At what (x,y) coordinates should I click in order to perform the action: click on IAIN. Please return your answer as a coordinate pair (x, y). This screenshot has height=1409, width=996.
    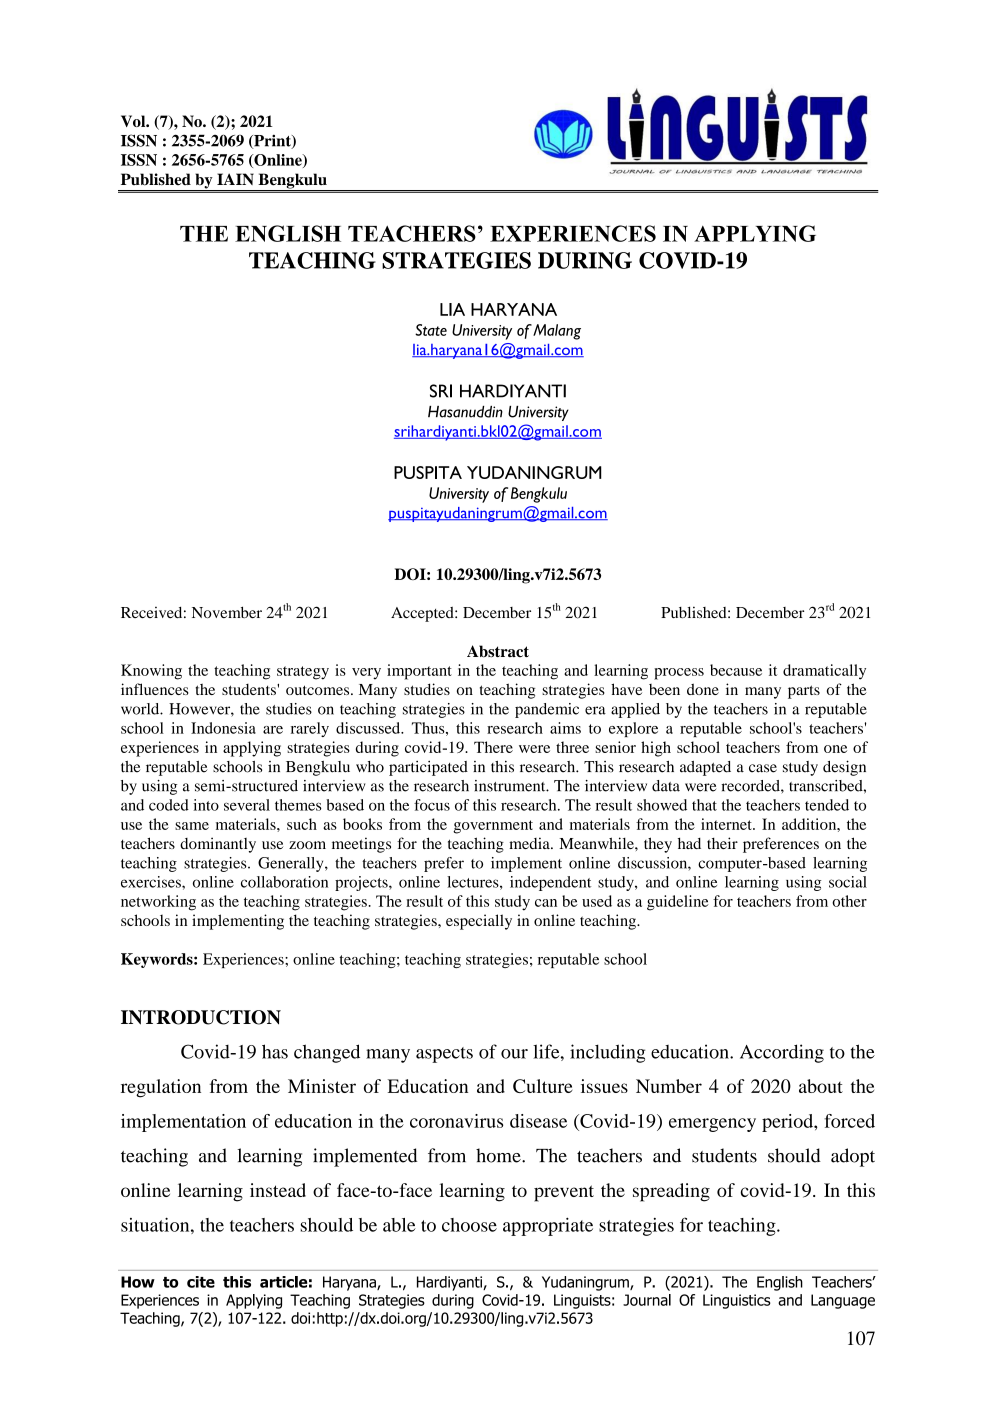
    Looking at the image, I should click on (235, 179).
